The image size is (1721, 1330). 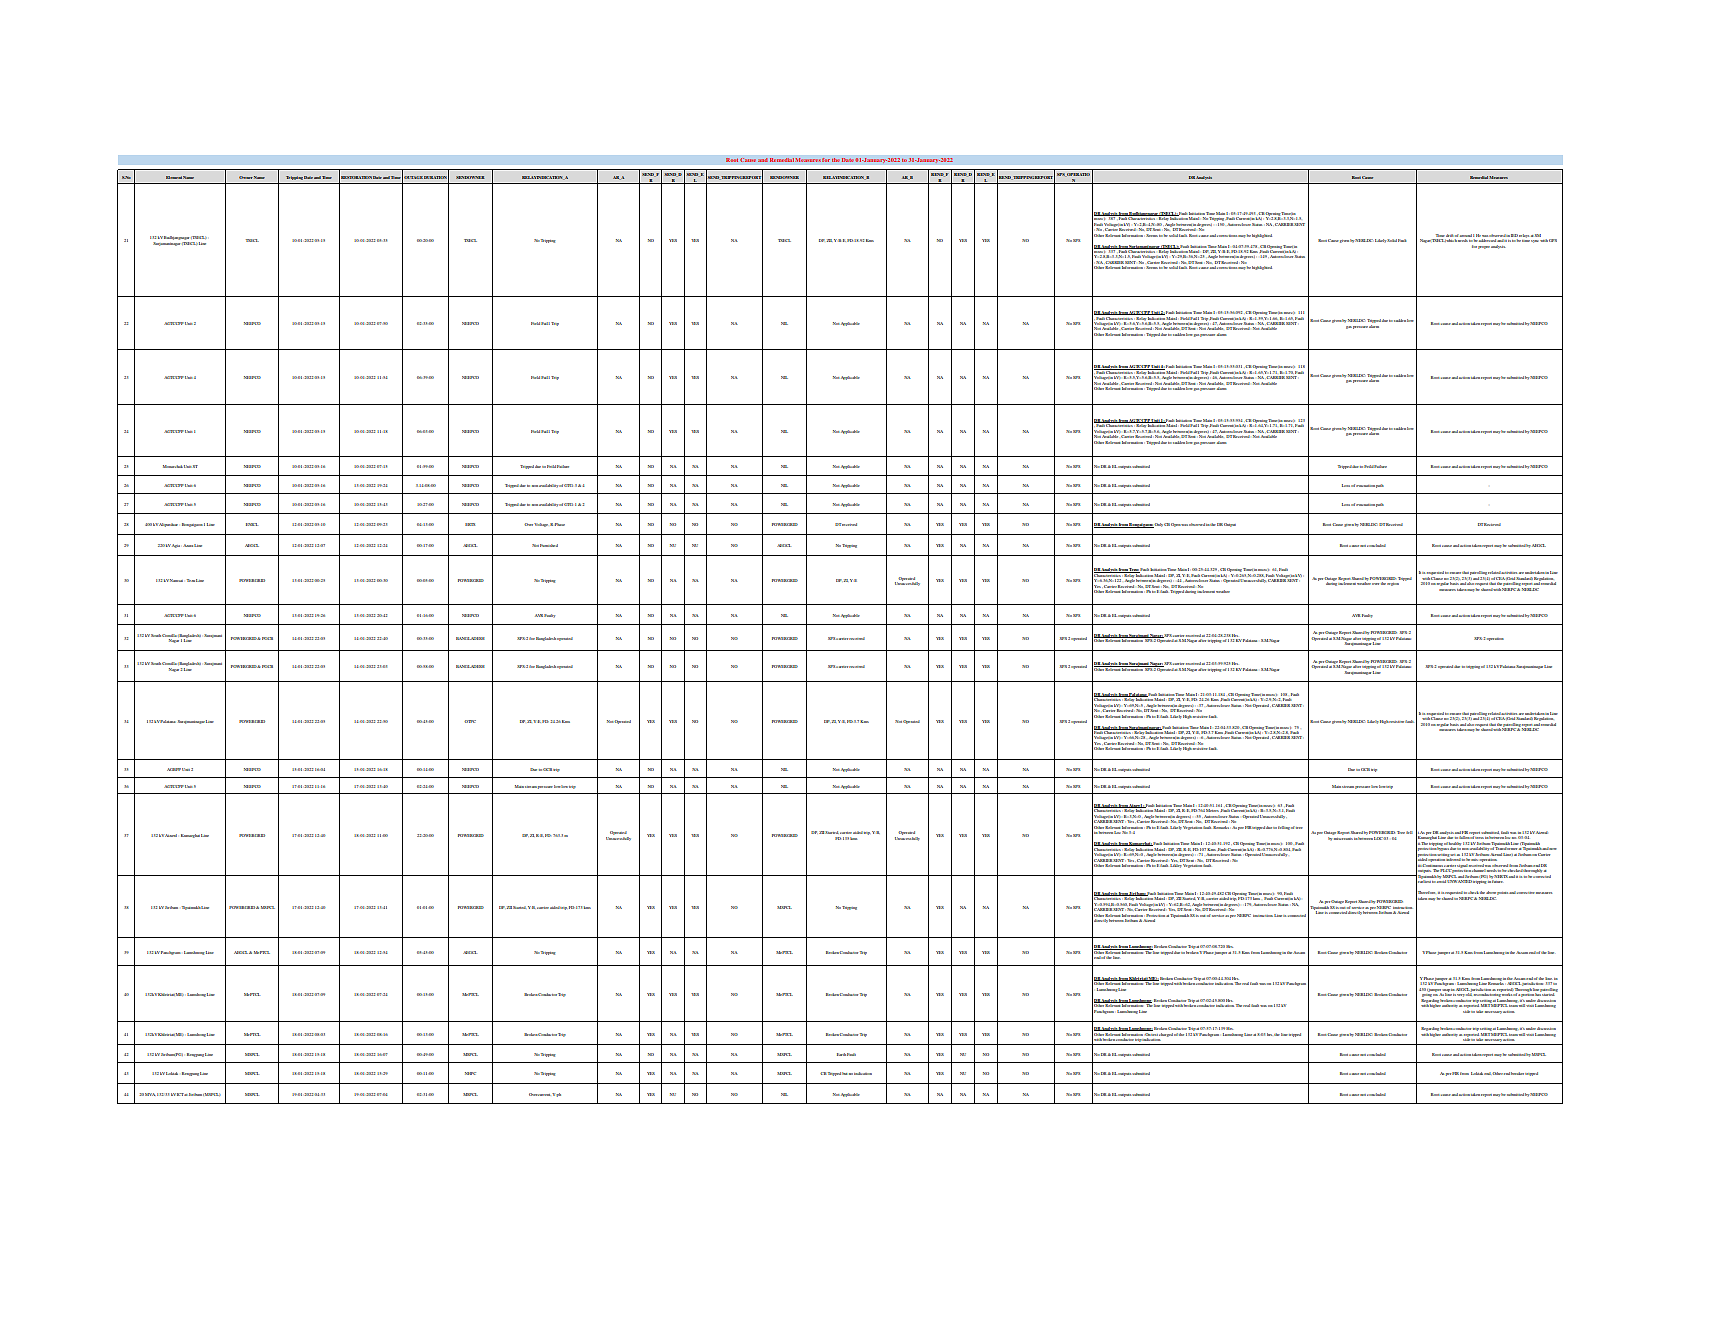 I want to click on but, so click(x=845, y=1073).
